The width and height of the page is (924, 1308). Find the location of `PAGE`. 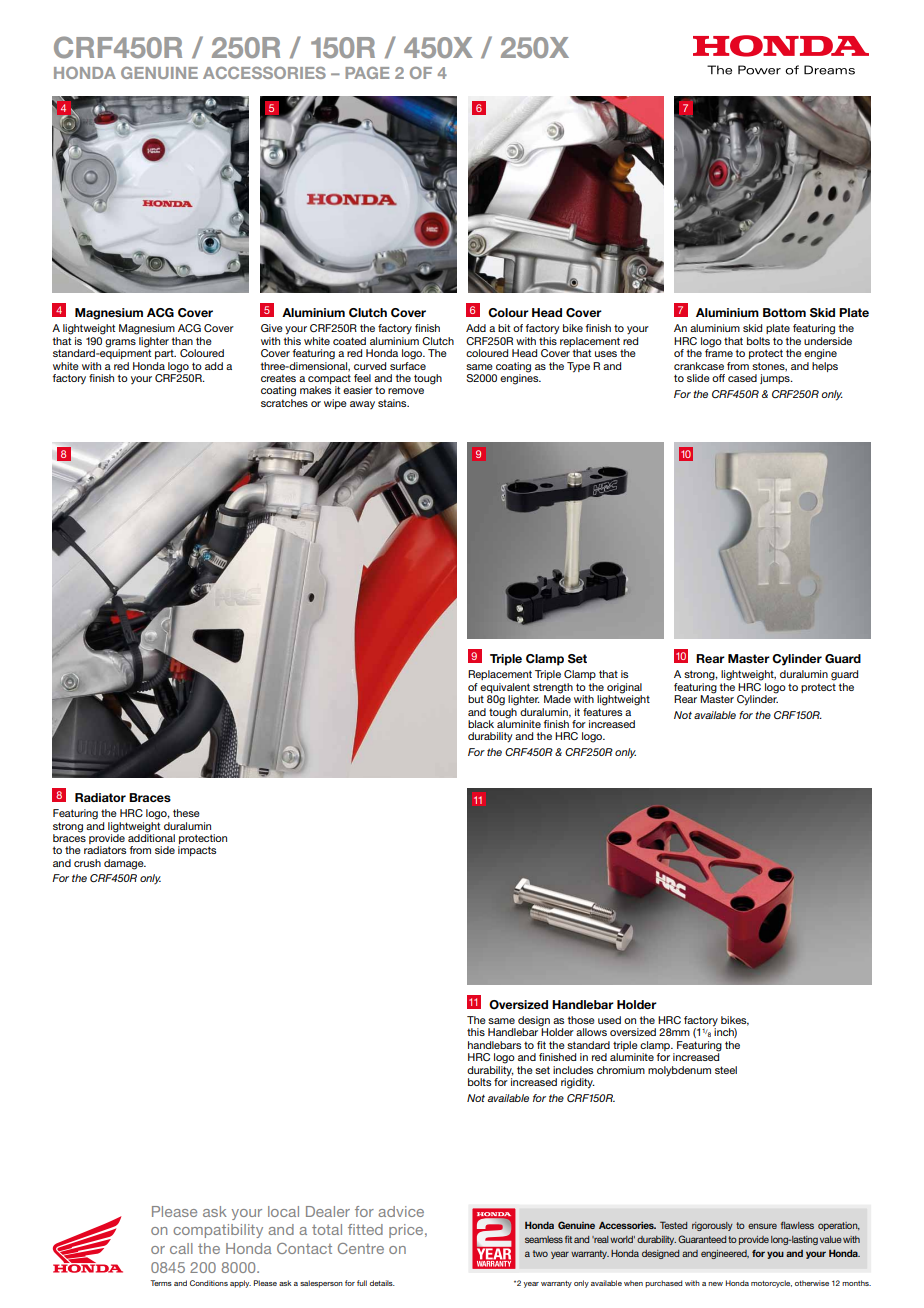

PAGE is located at coordinates (367, 73).
